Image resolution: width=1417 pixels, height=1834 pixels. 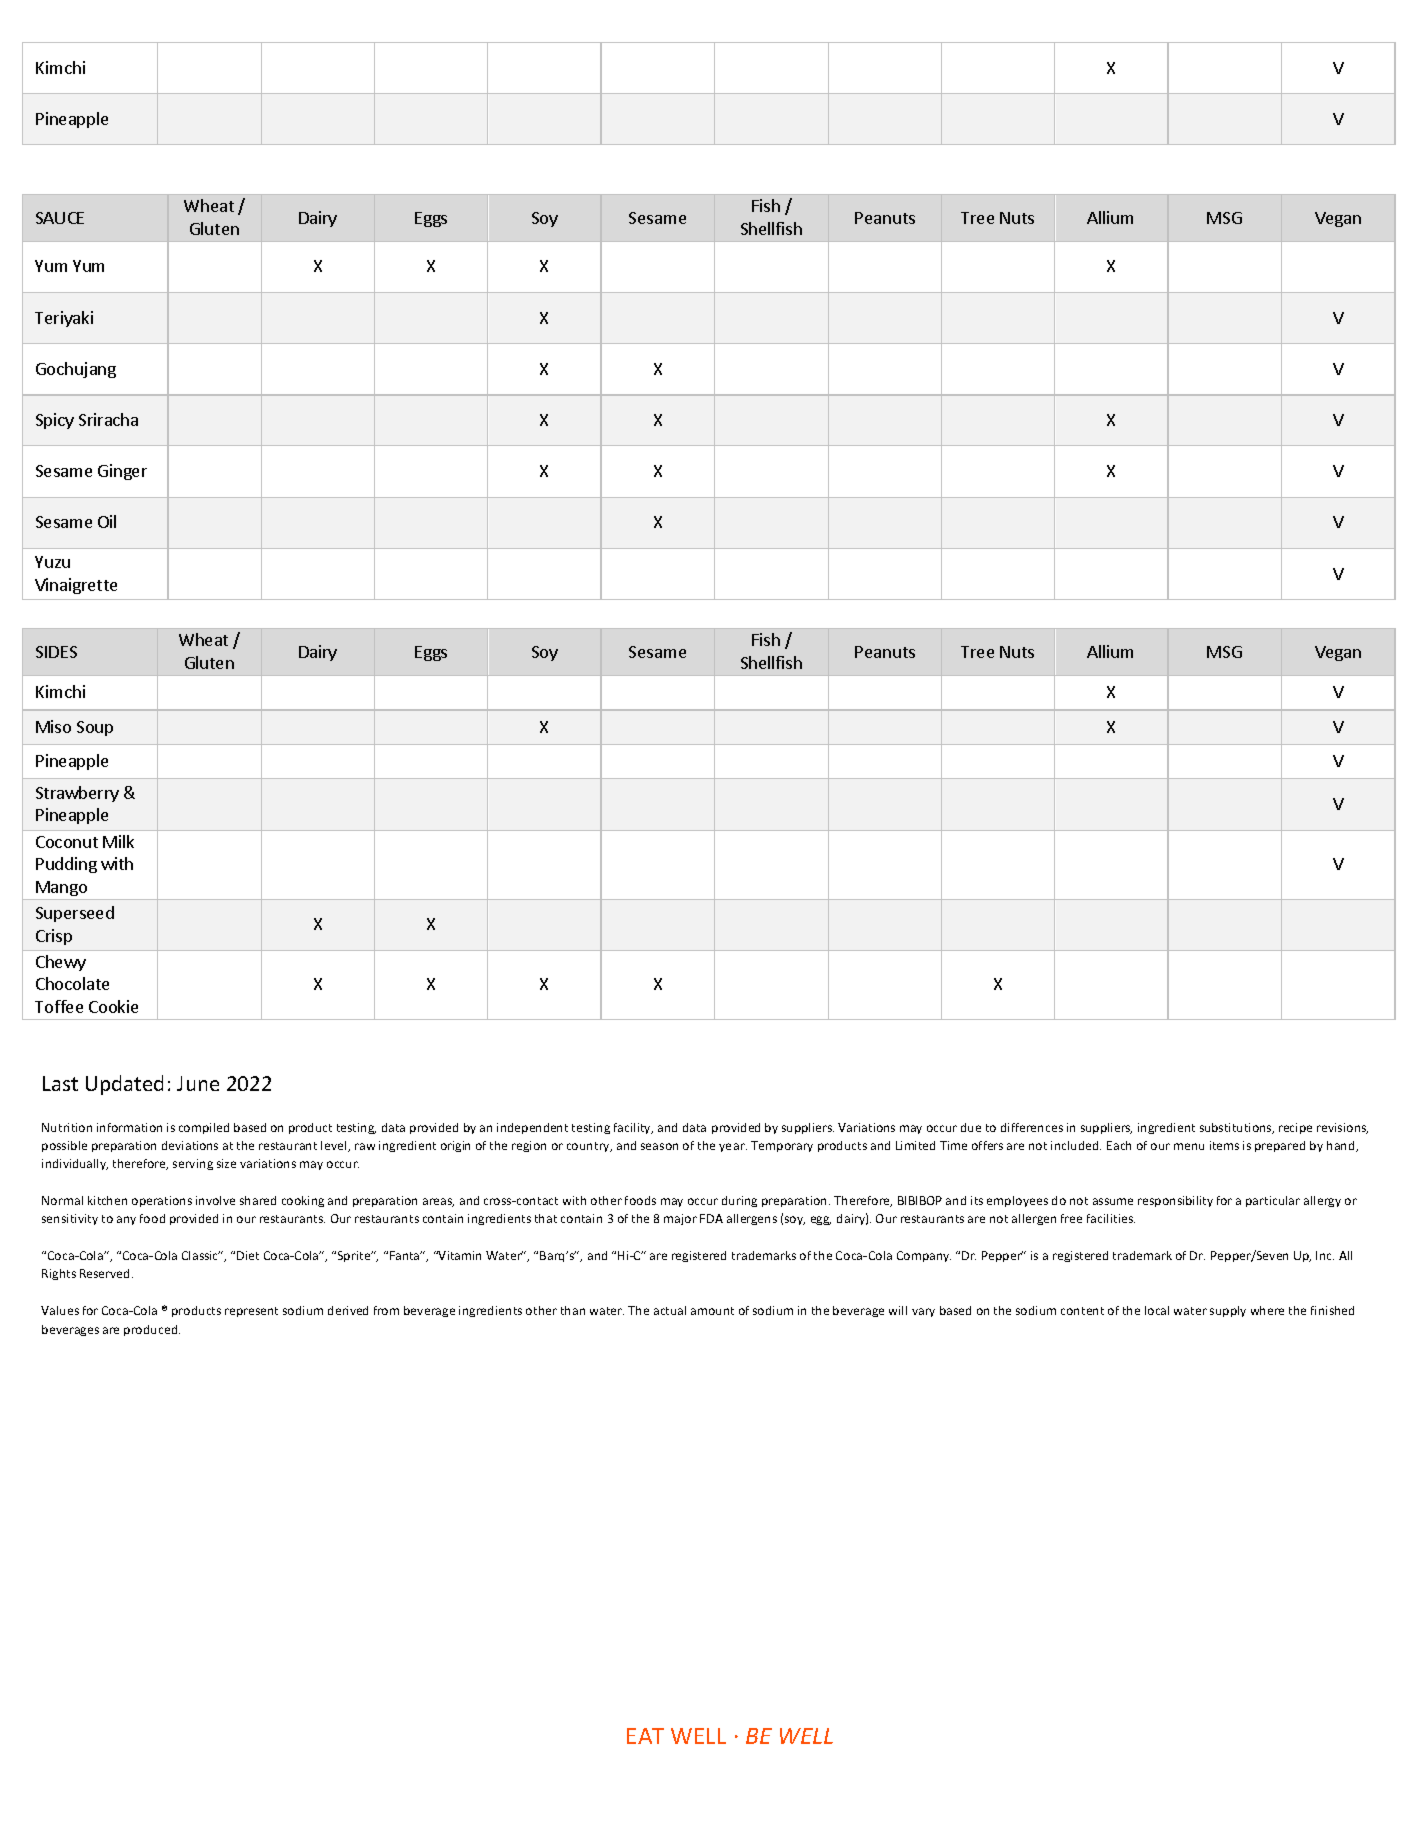 I want to click on Oil, so click(x=107, y=521).
